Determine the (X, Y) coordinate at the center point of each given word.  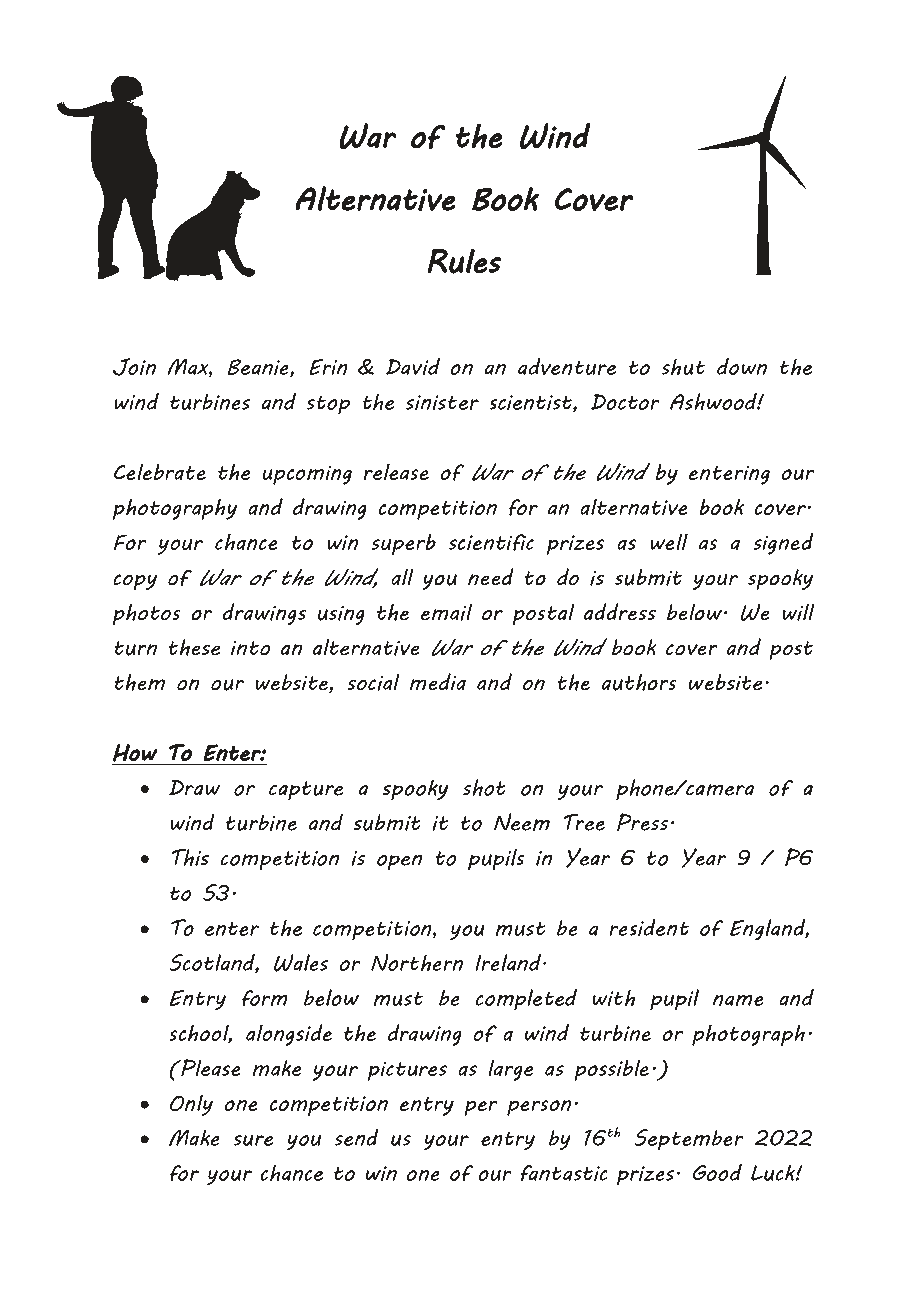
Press (642, 822)
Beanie (259, 368)
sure (253, 1140)
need (491, 577)
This (190, 857)
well (669, 541)
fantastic (564, 1173)
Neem (522, 822)
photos (147, 614)
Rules (464, 261)
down (742, 366)
